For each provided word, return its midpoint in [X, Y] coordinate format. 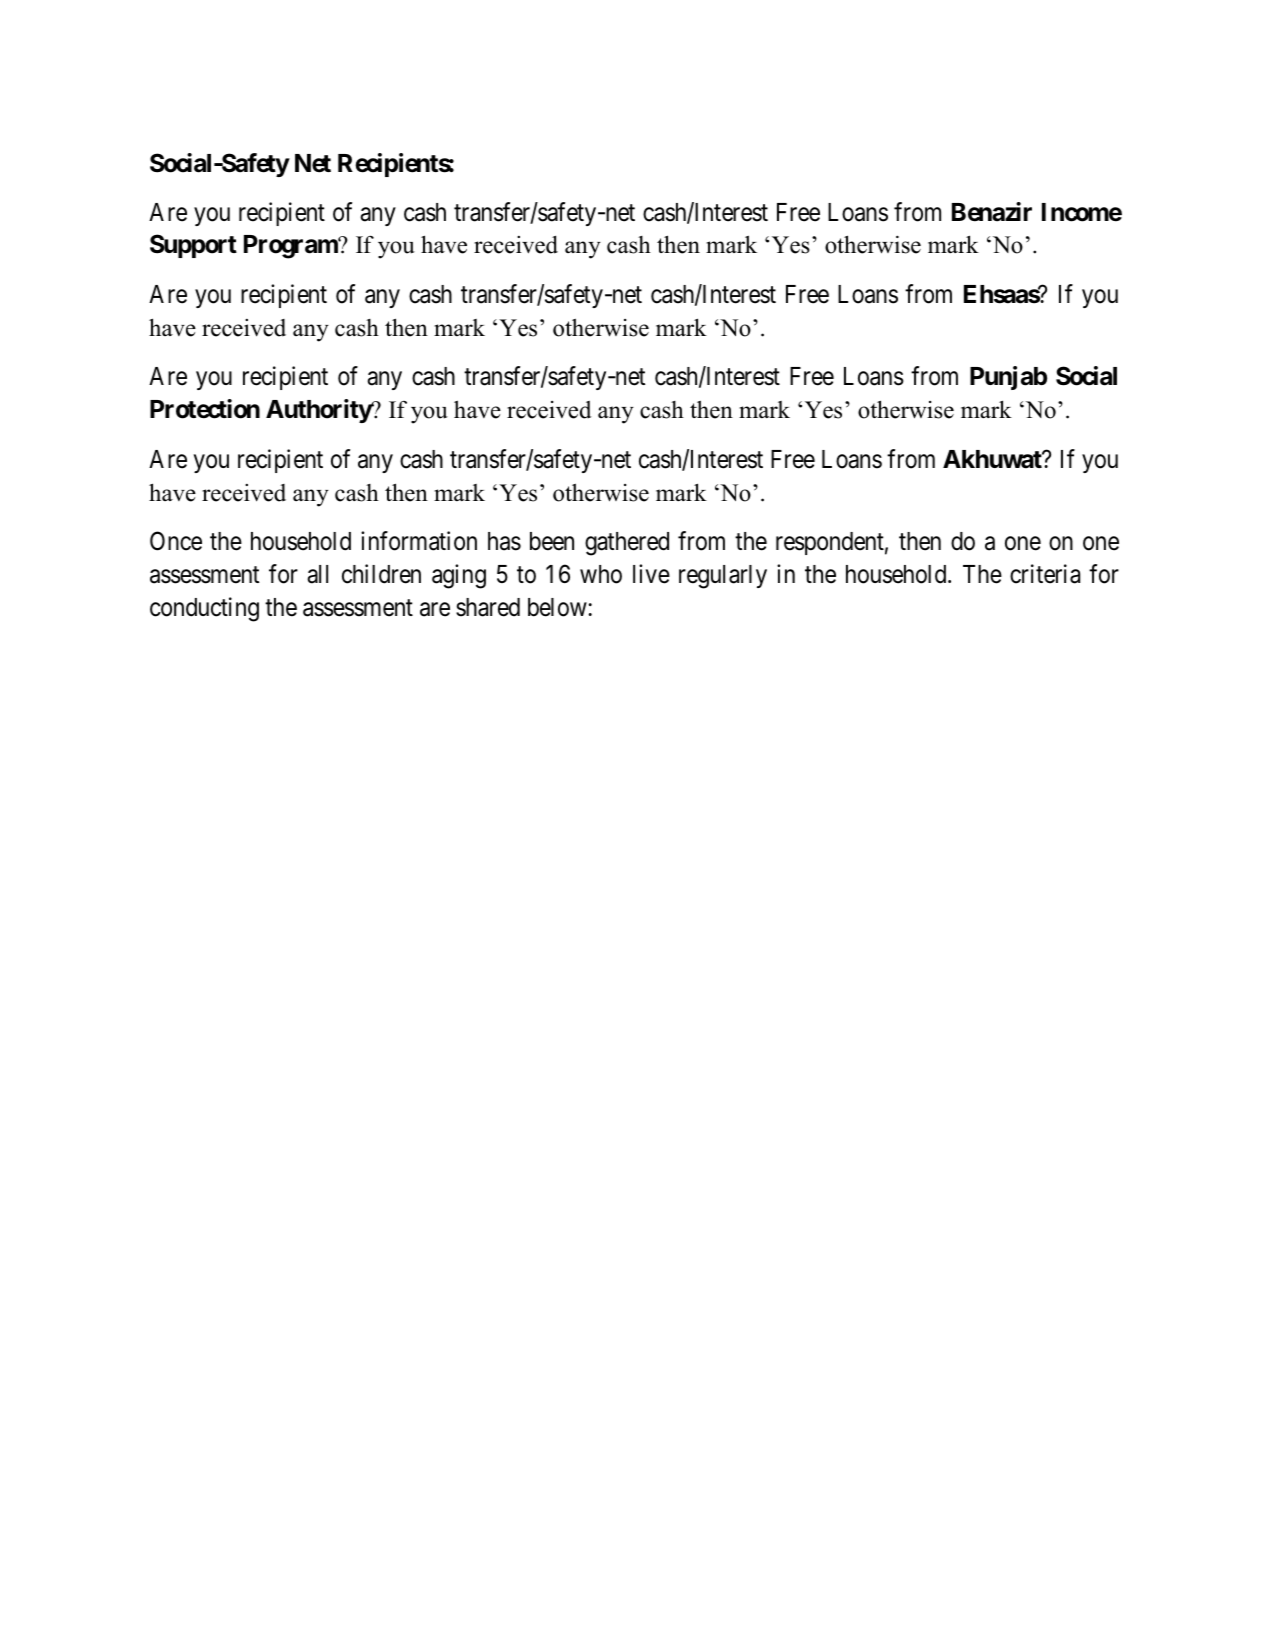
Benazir [992, 212]
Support [193, 246]
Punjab [1008, 378]
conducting [204, 609]
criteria [1045, 574]
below [557, 607]
